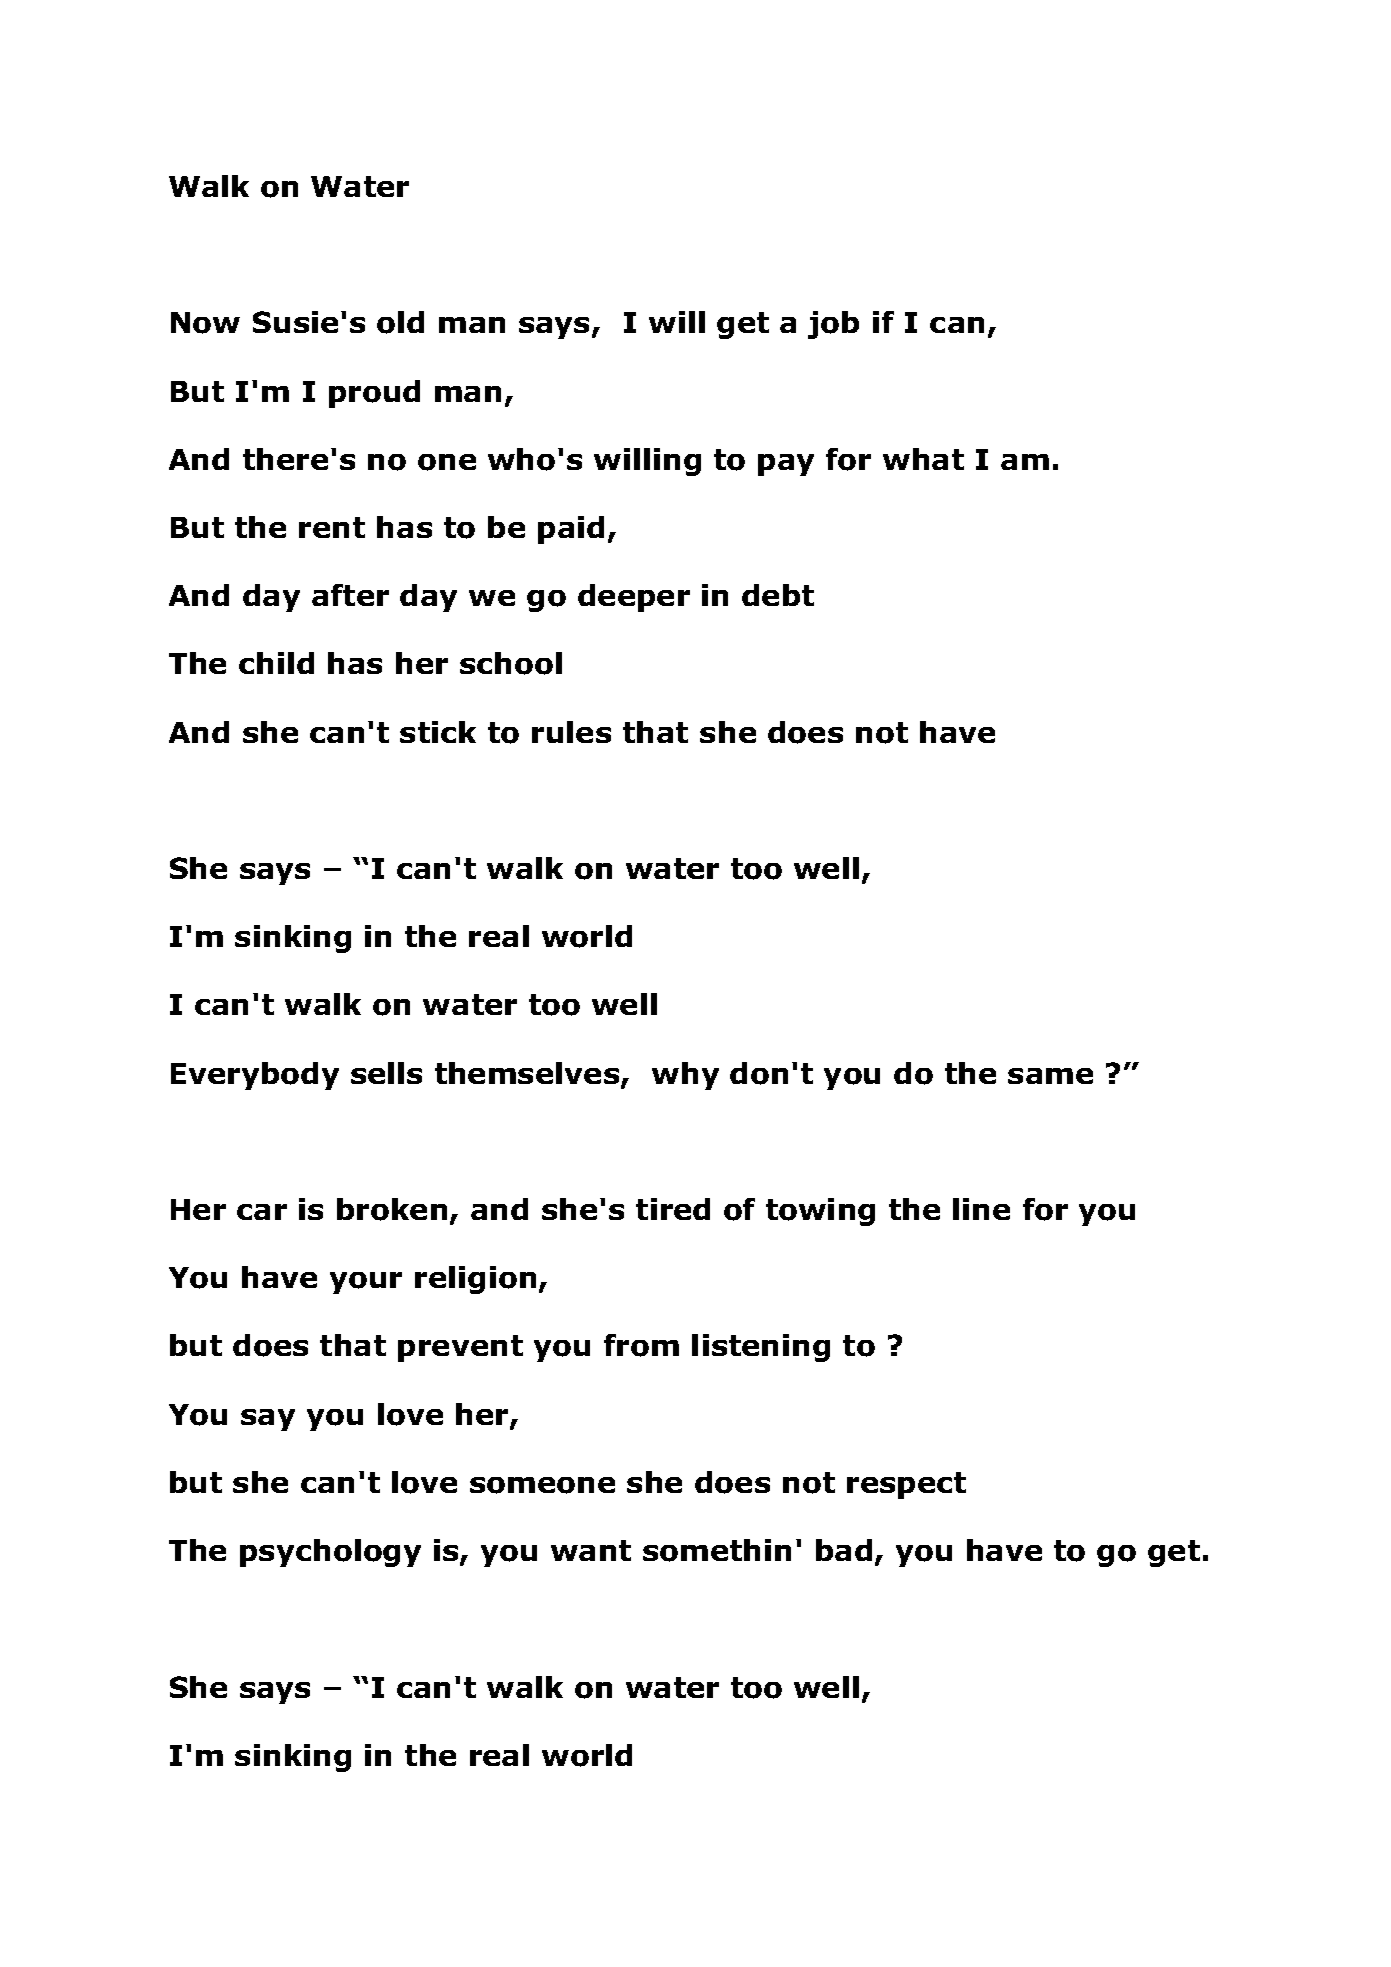 The width and height of the screenshot is (1391, 1967). I want to click on Everybody, so click(255, 1076).
